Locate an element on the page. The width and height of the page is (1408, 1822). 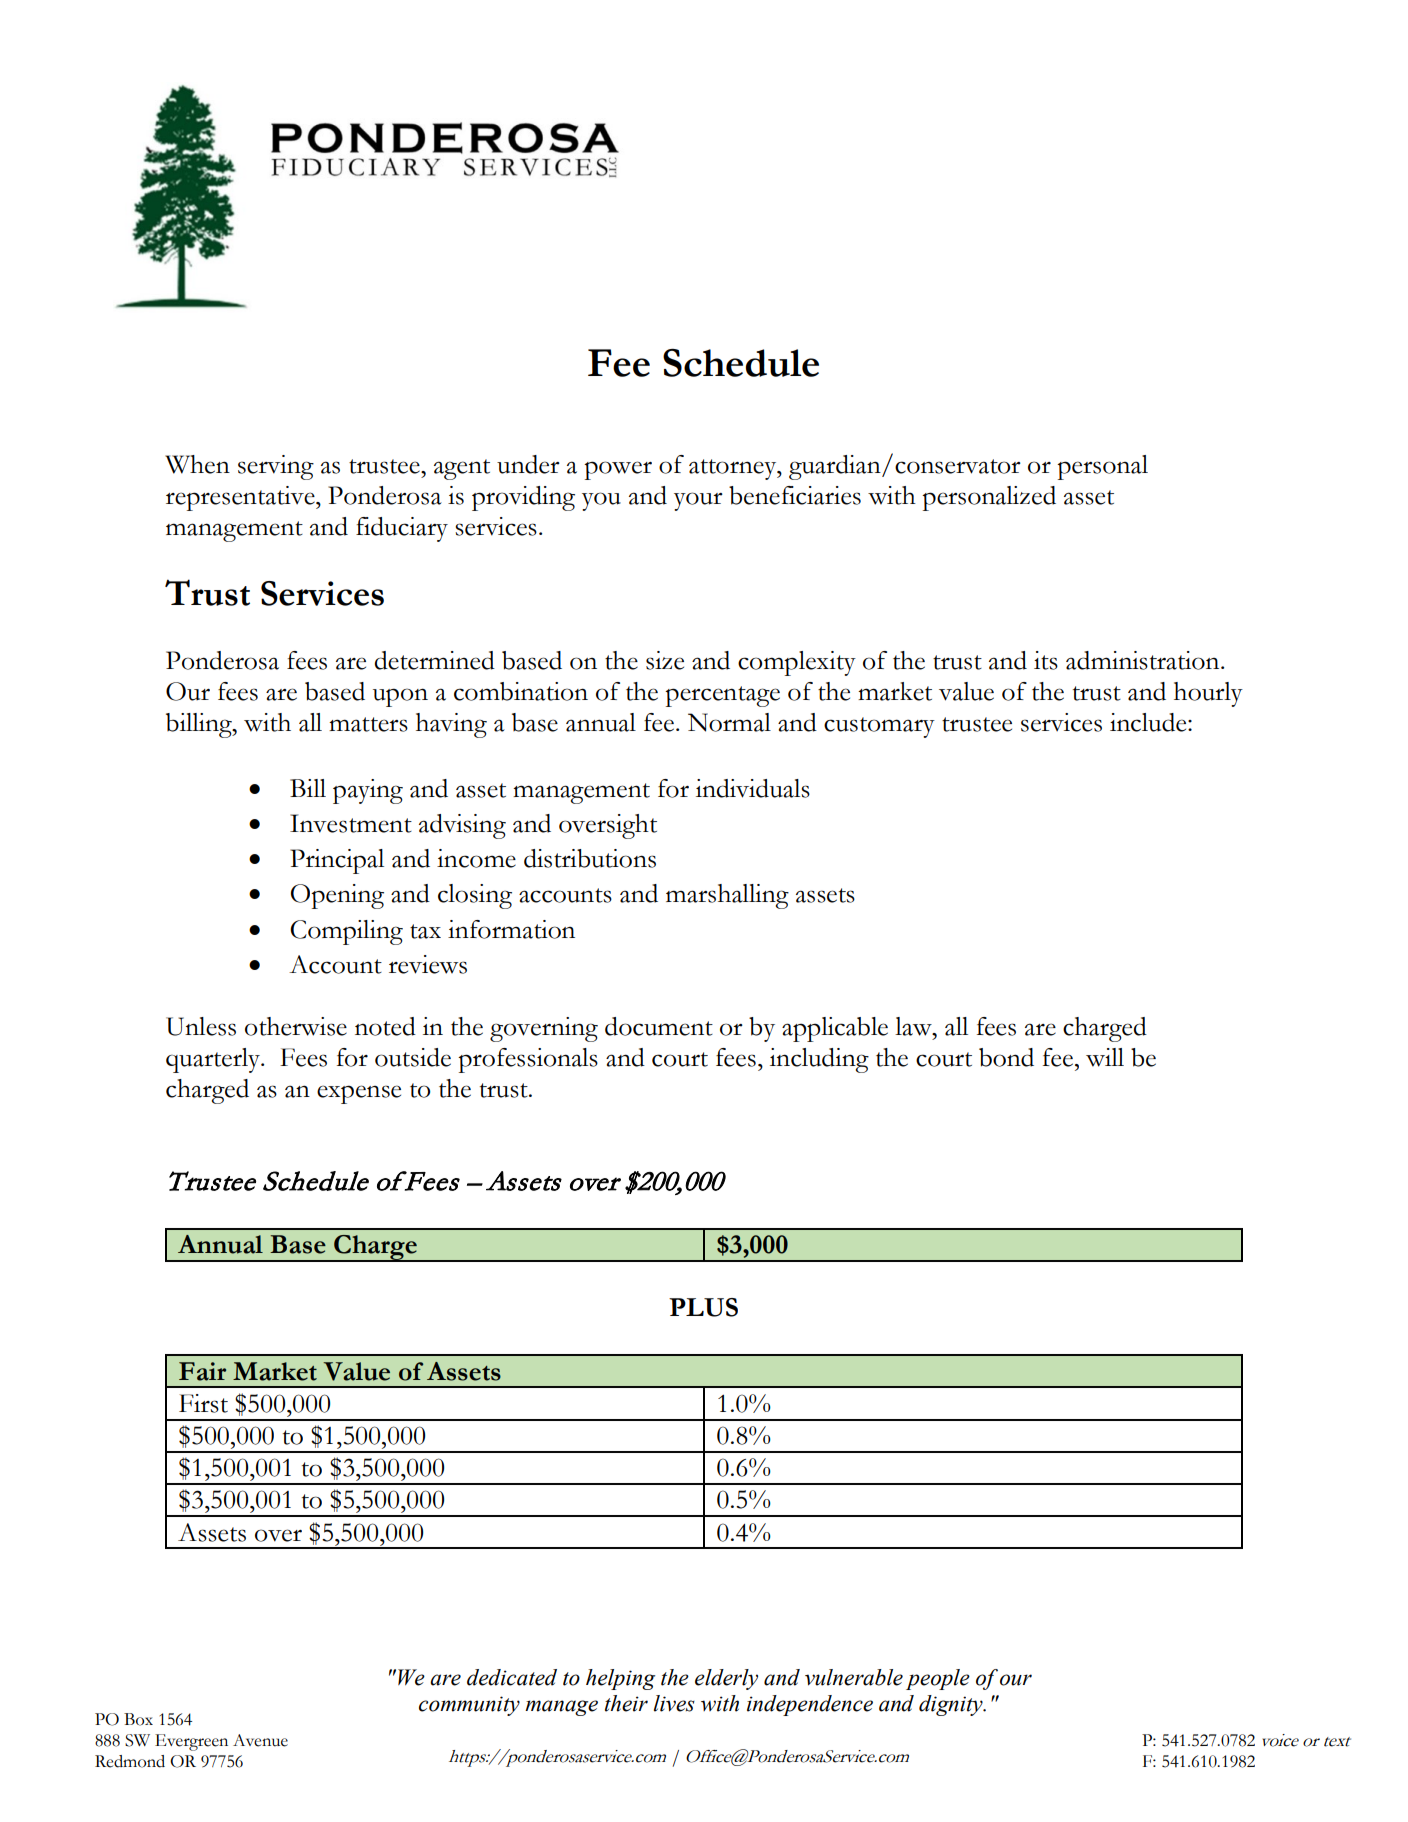
quarterly is located at coordinates (214, 1060).
